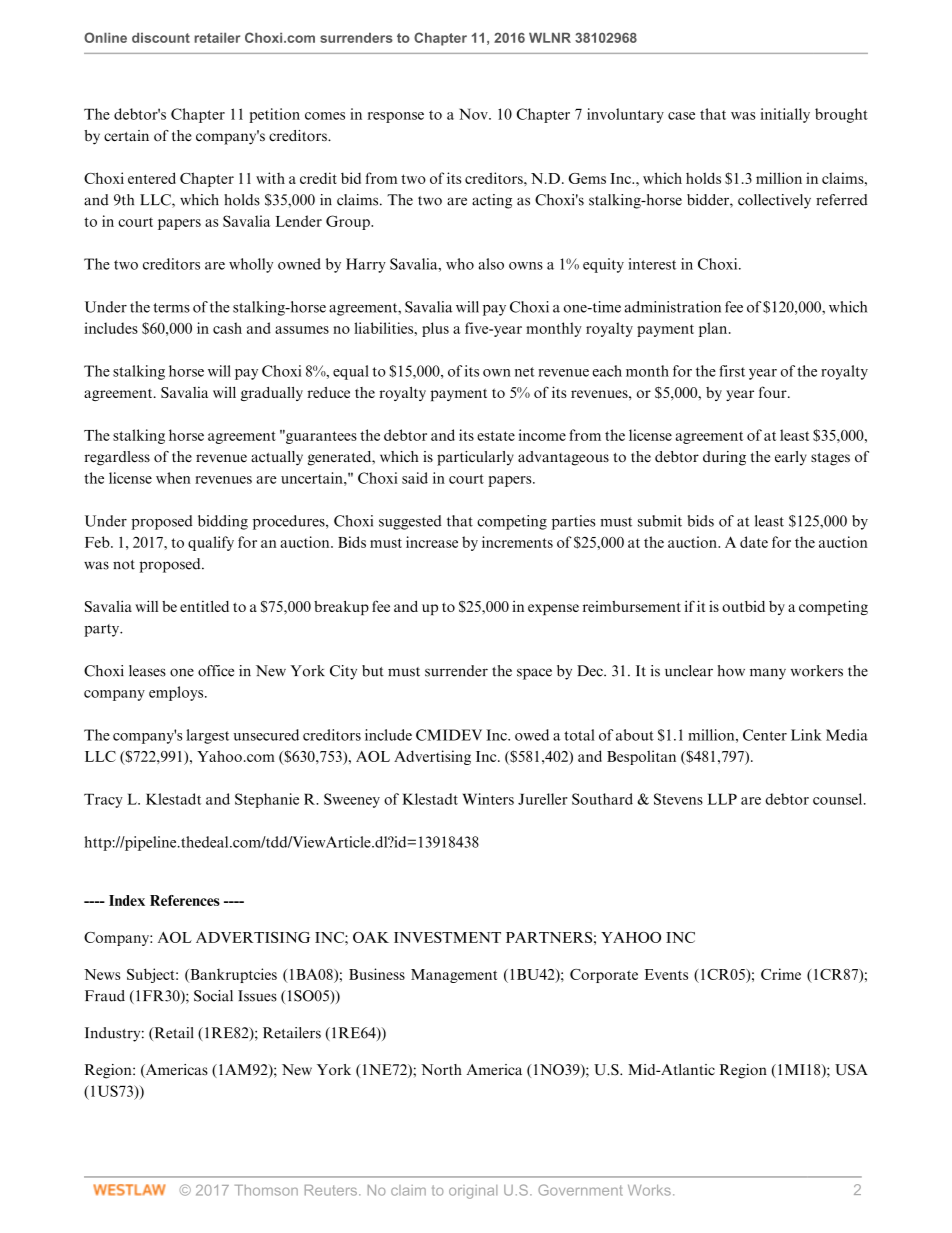 The width and height of the screenshot is (952, 1233). What do you see at coordinates (161, 38) in the screenshot?
I see `discount` at bounding box center [161, 38].
